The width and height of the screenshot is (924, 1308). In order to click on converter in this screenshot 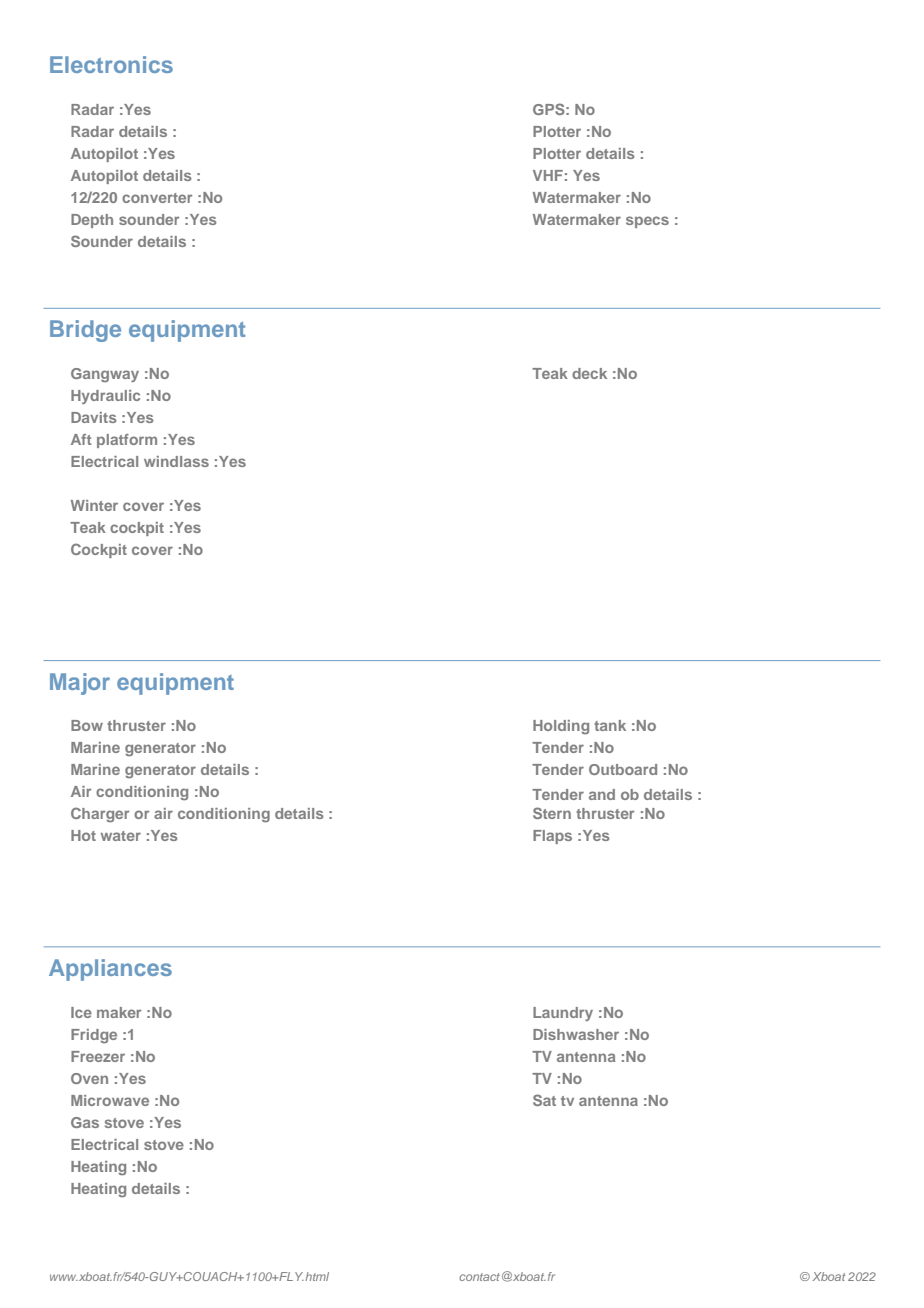, I will do `click(157, 198)`.
